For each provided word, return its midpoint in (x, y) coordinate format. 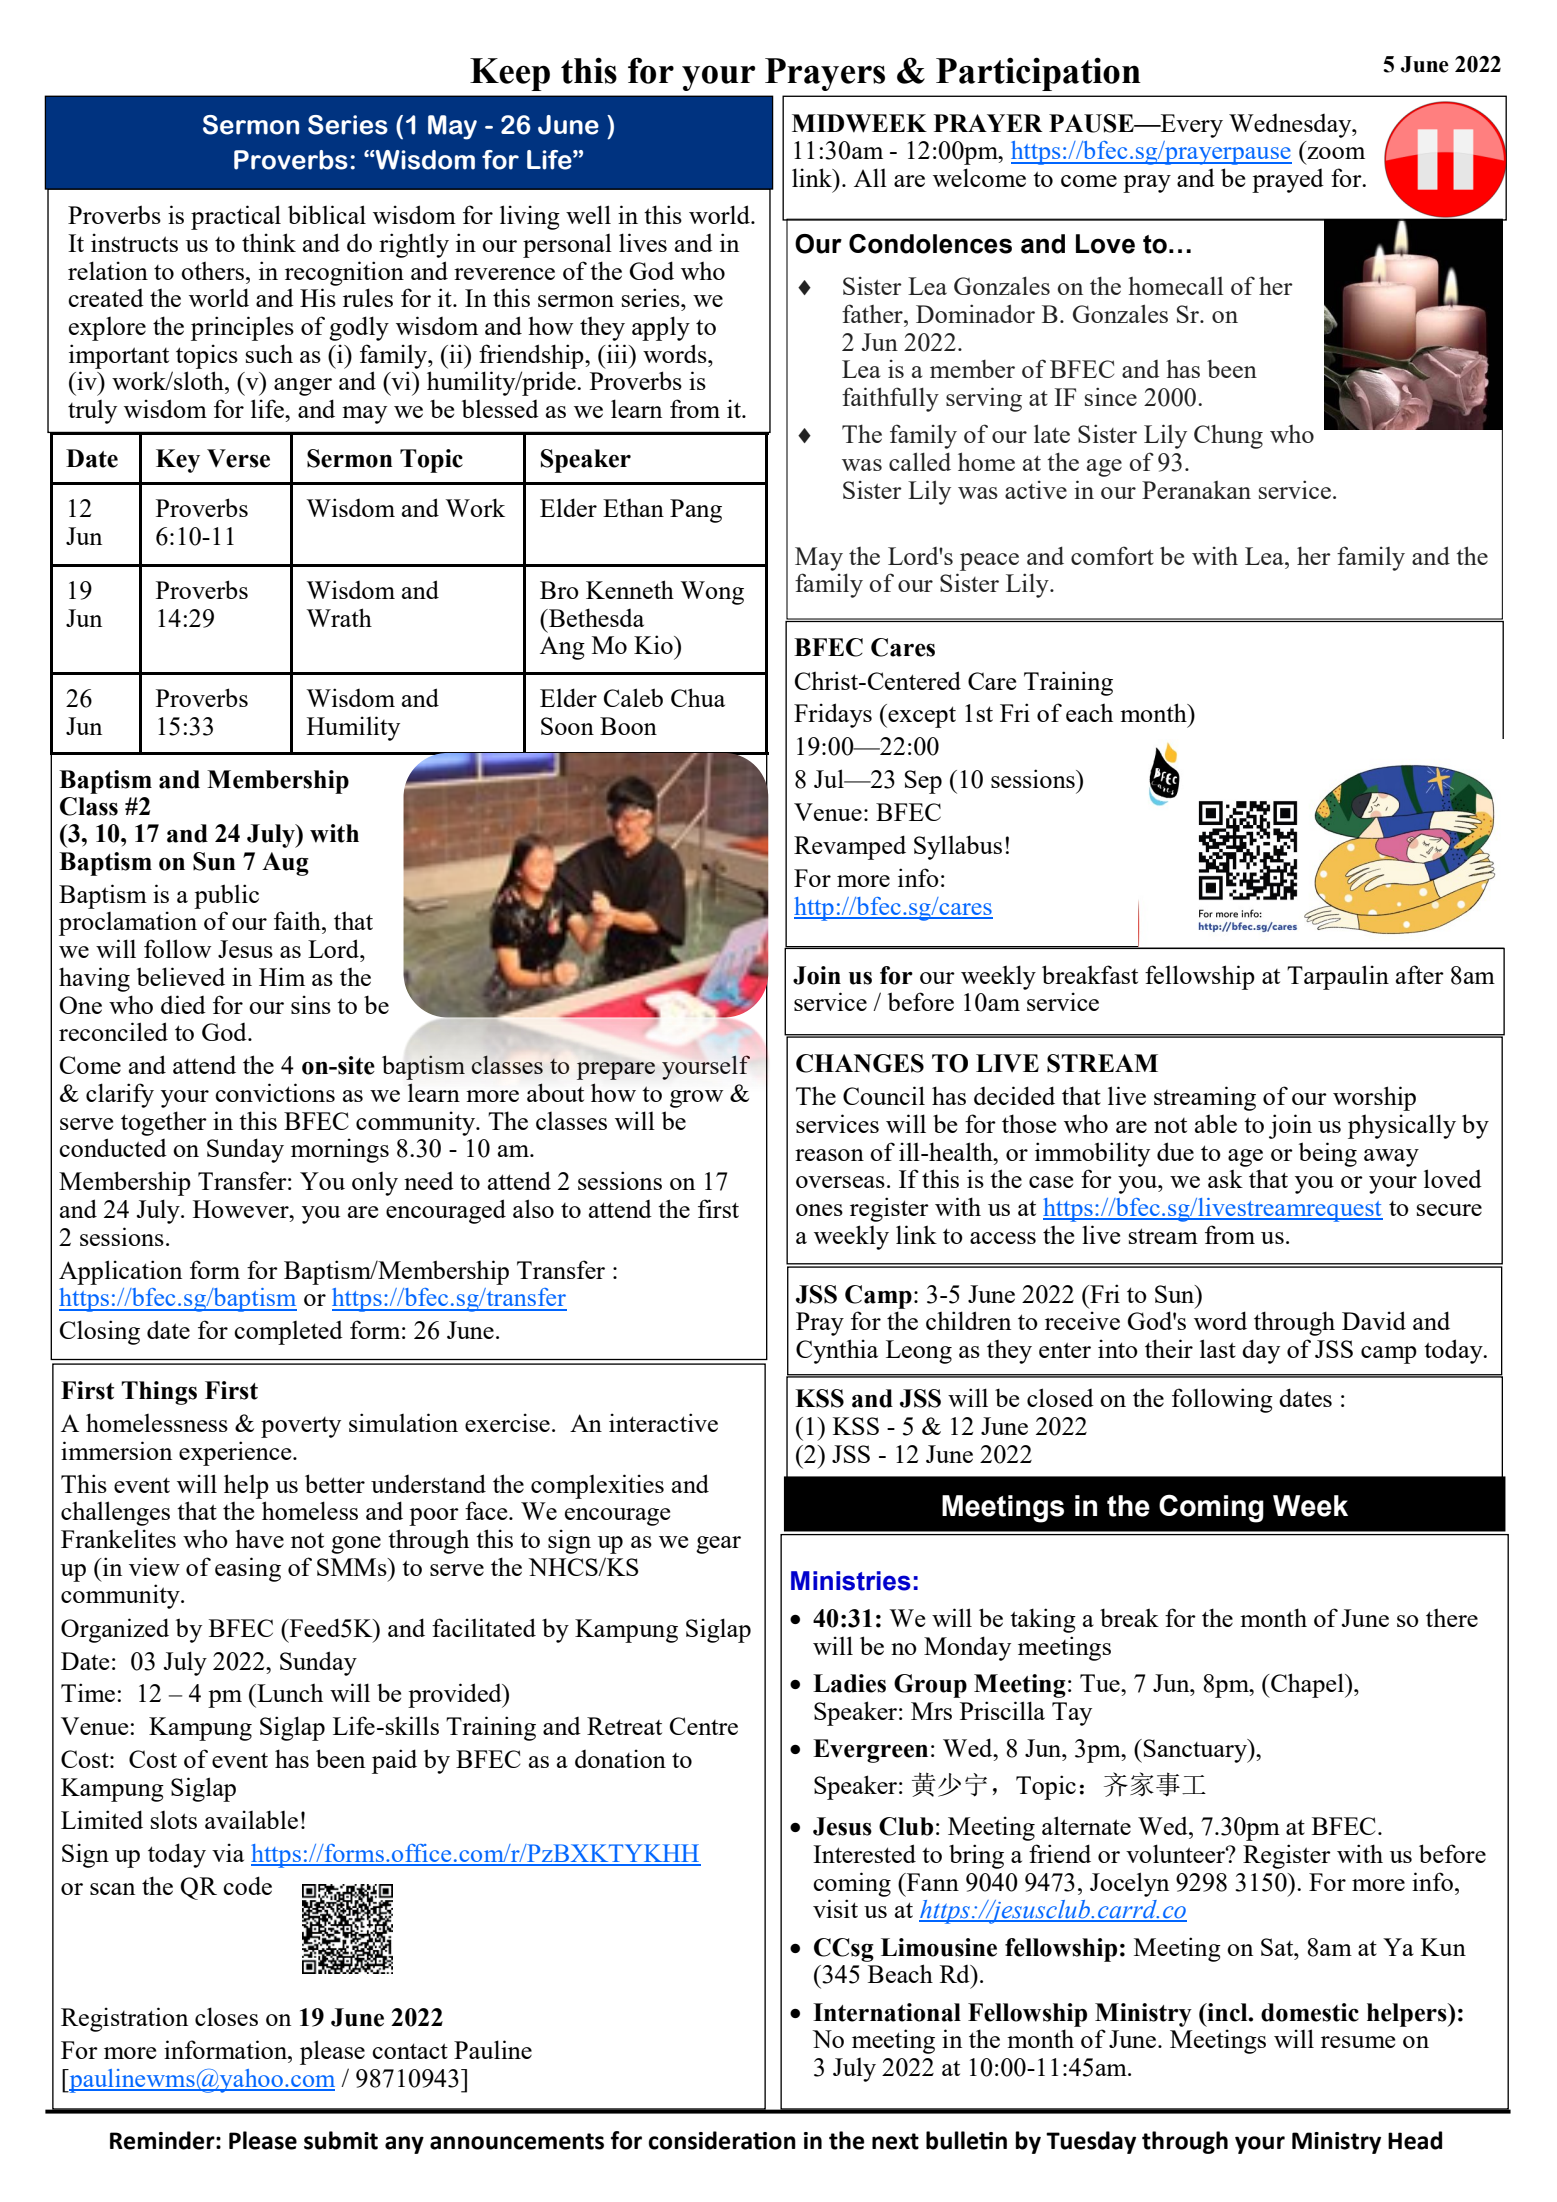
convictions (275, 1092)
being (1328, 1154)
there (1452, 1617)
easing (248, 1569)
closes (226, 2016)
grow (696, 1099)
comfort (1112, 555)
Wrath (339, 617)
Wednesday (1291, 126)
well (588, 214)
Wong (712, 593)
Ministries (851, 1581)
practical (236, 217)
